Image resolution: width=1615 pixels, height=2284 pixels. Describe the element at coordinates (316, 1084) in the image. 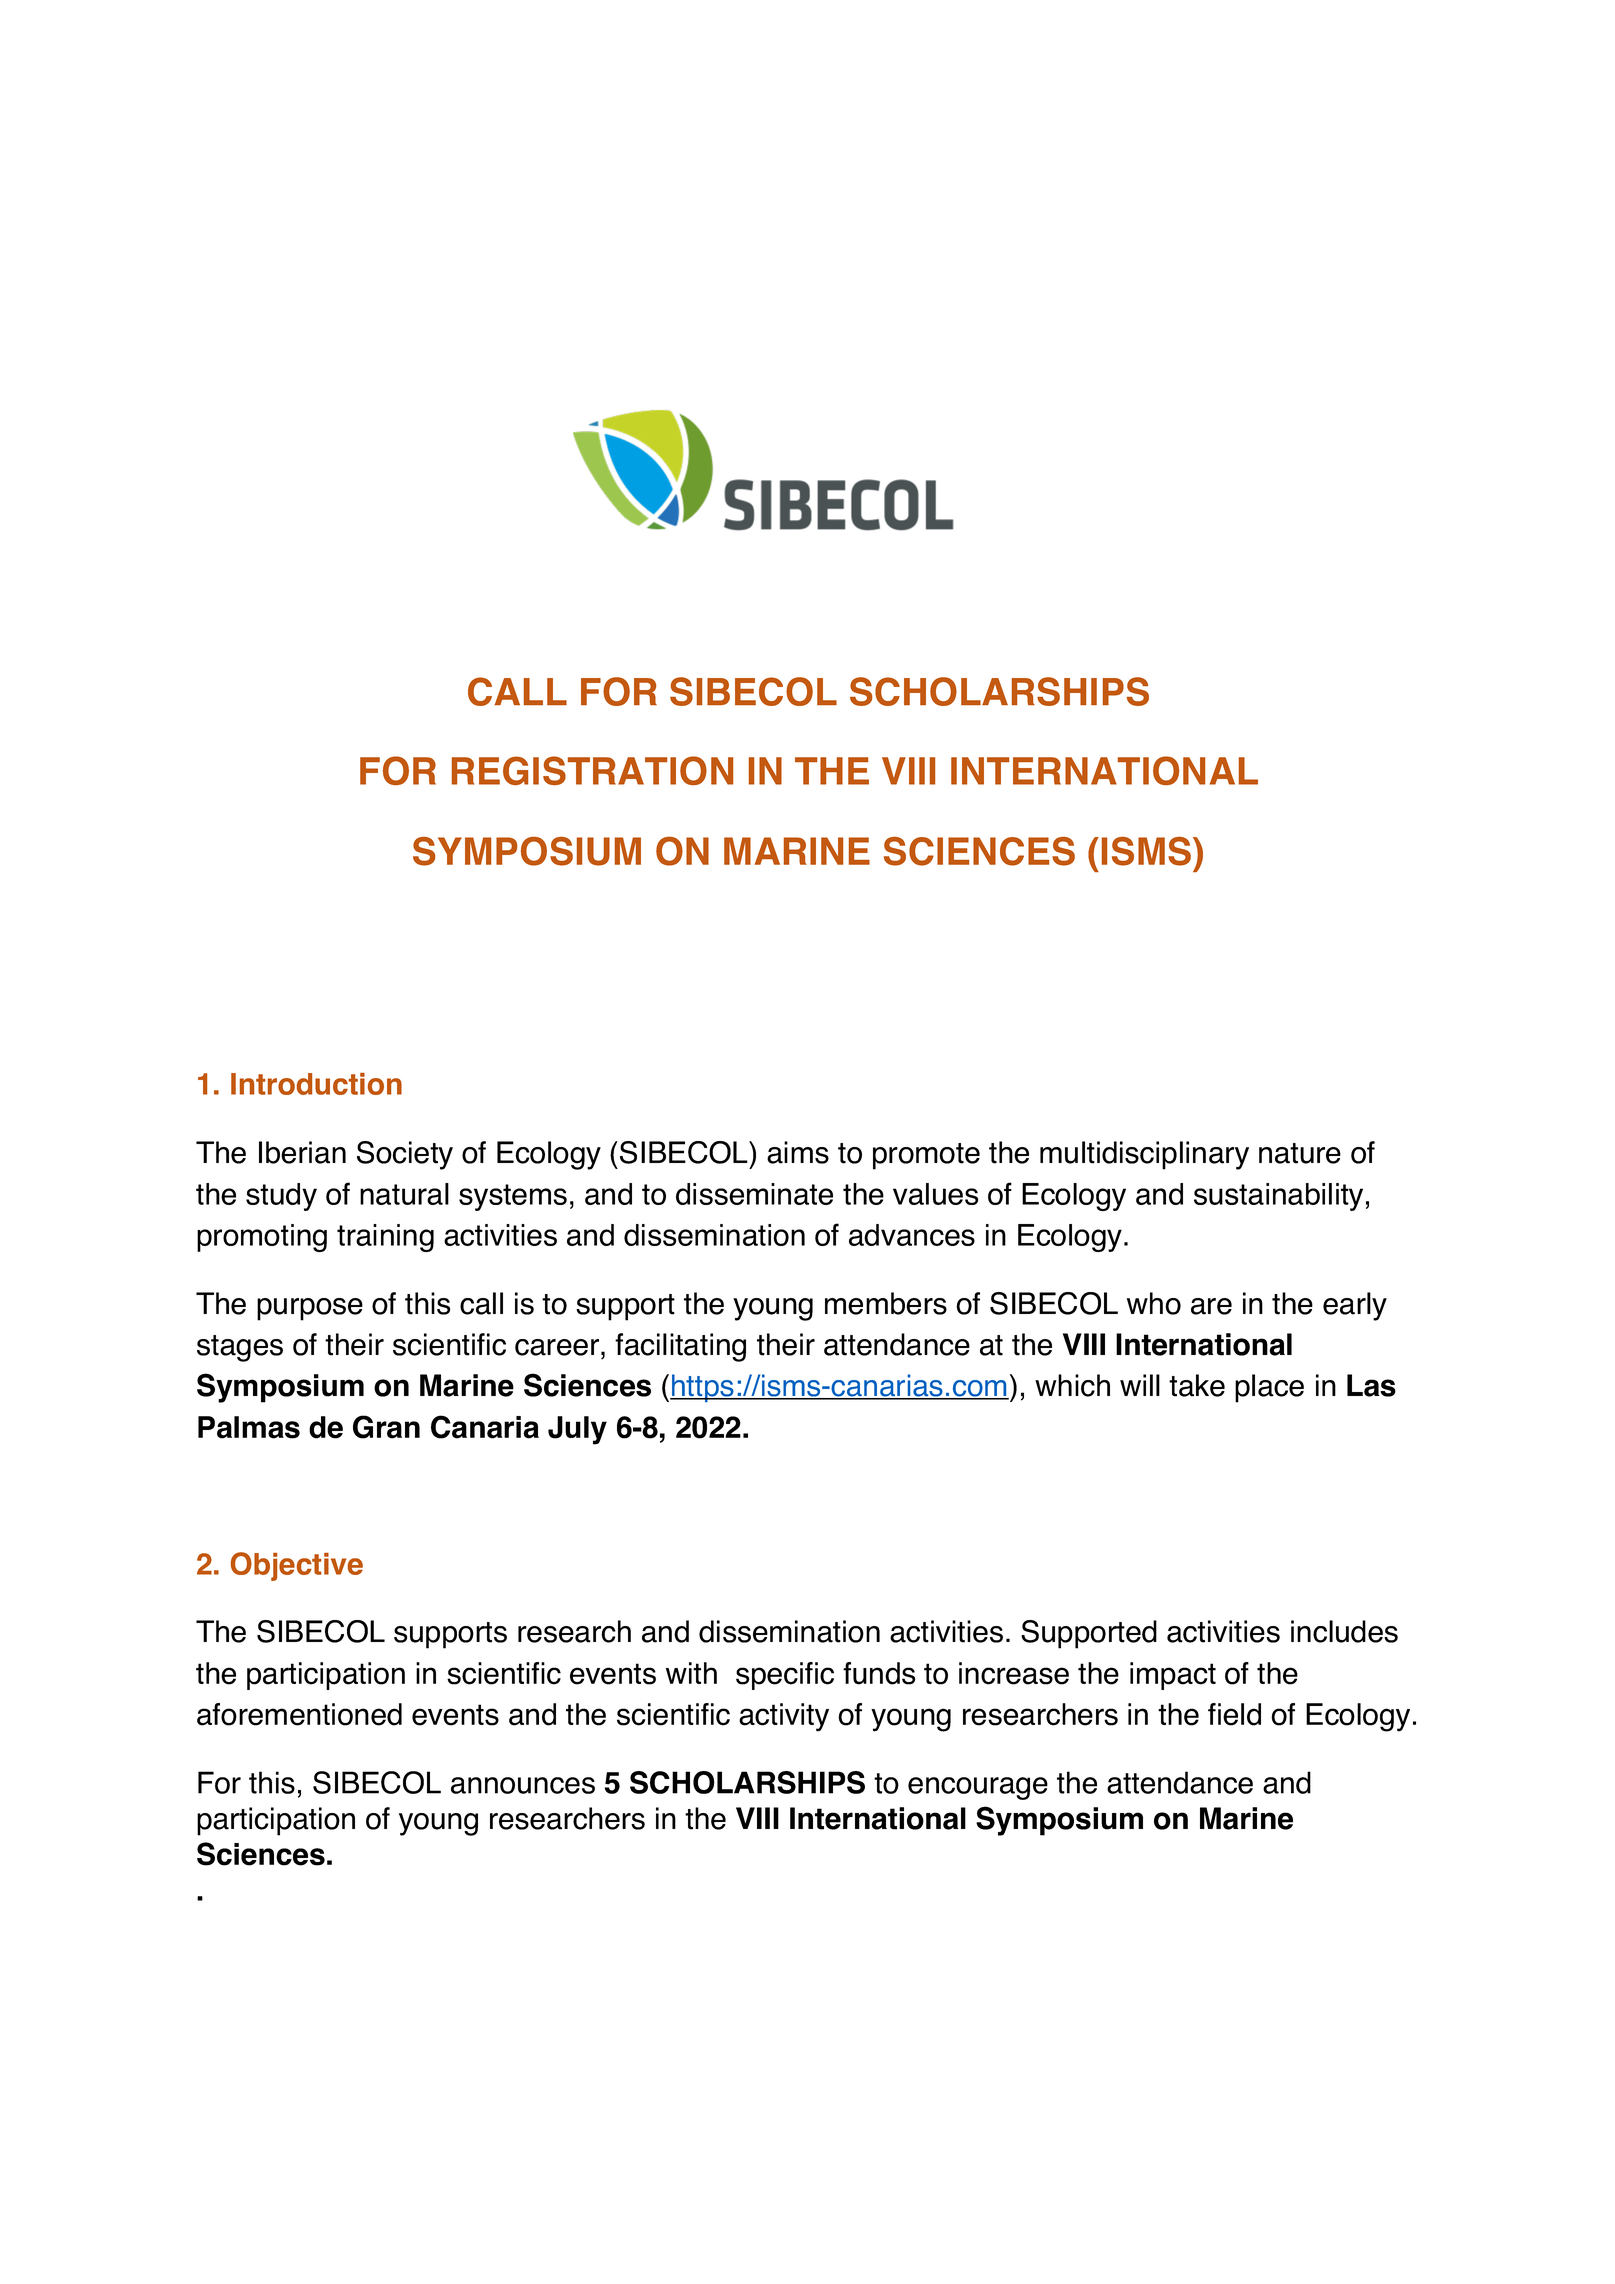

I see `Introduction` at that location.
